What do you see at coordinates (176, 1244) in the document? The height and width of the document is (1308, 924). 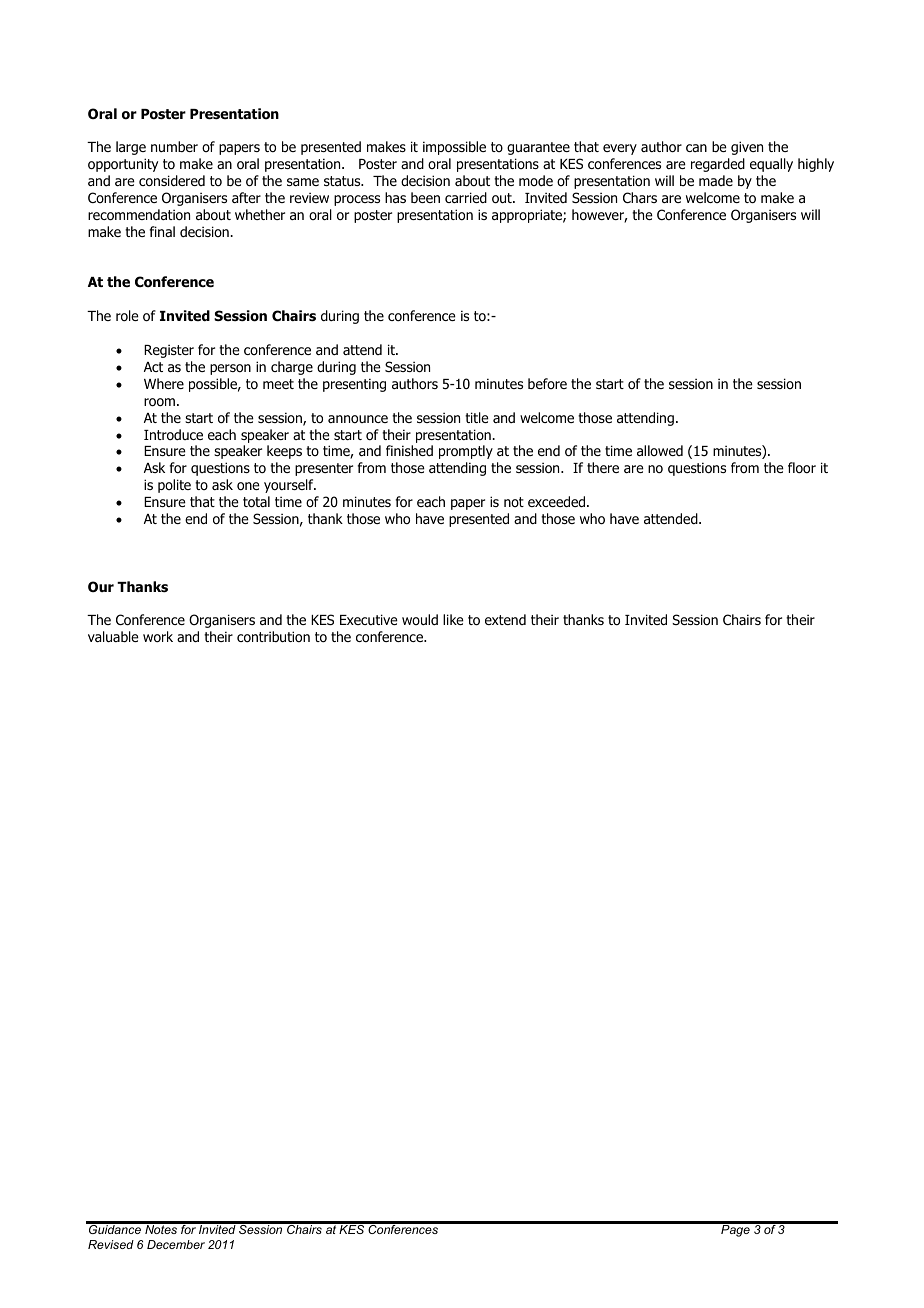 I see `December` at bounding box center [176, 1244].
